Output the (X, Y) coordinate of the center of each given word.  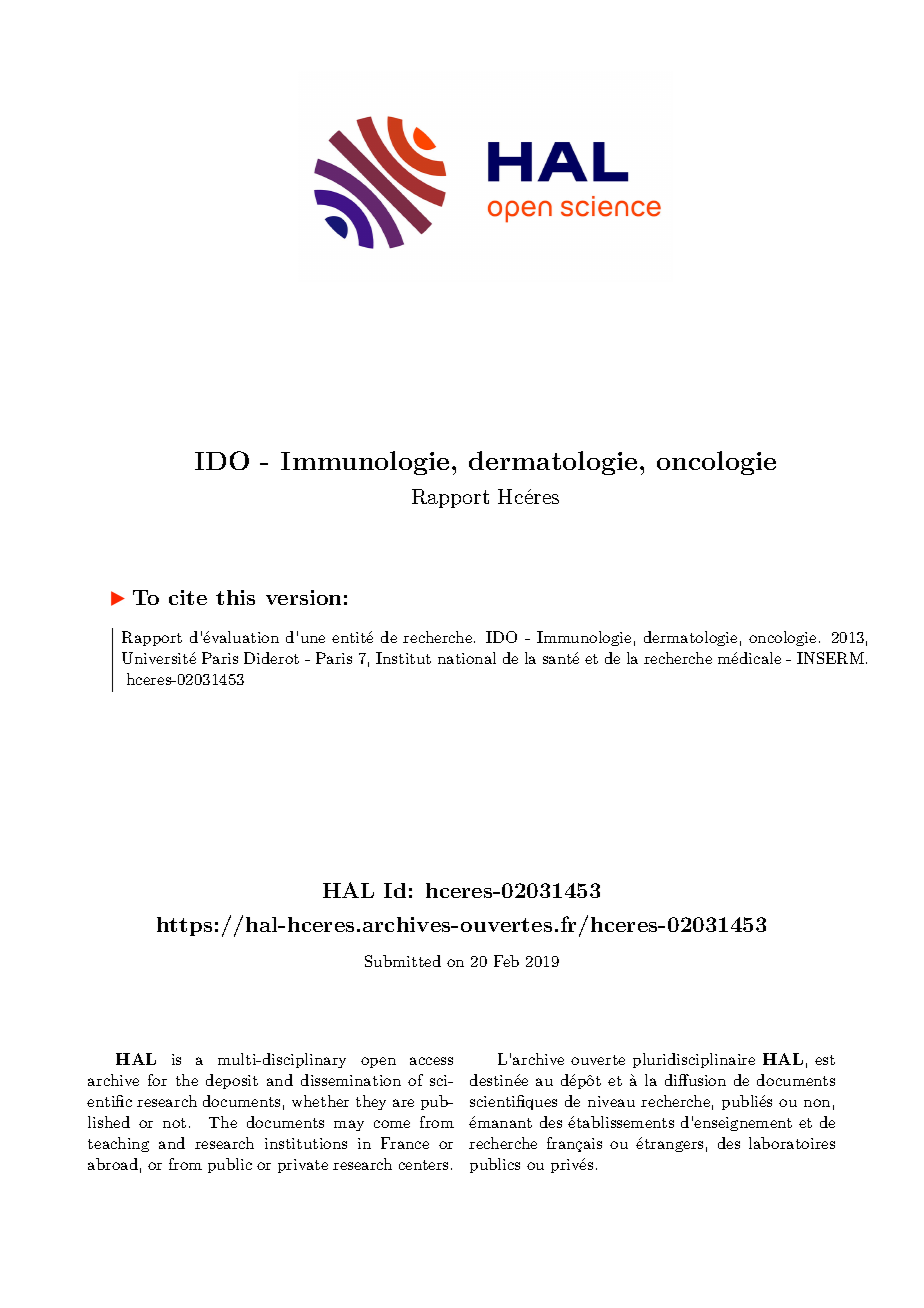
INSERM (832, 658)
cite (188, 597)
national (467, 658)
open (378, 1062)
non (817, 1103)
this (235, 597)
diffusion (695, 1080)
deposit (232, 1081)
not (174, 1123)
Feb (506, 961)
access (431, 1061)
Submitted (403, 961)
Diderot (271, 658)
